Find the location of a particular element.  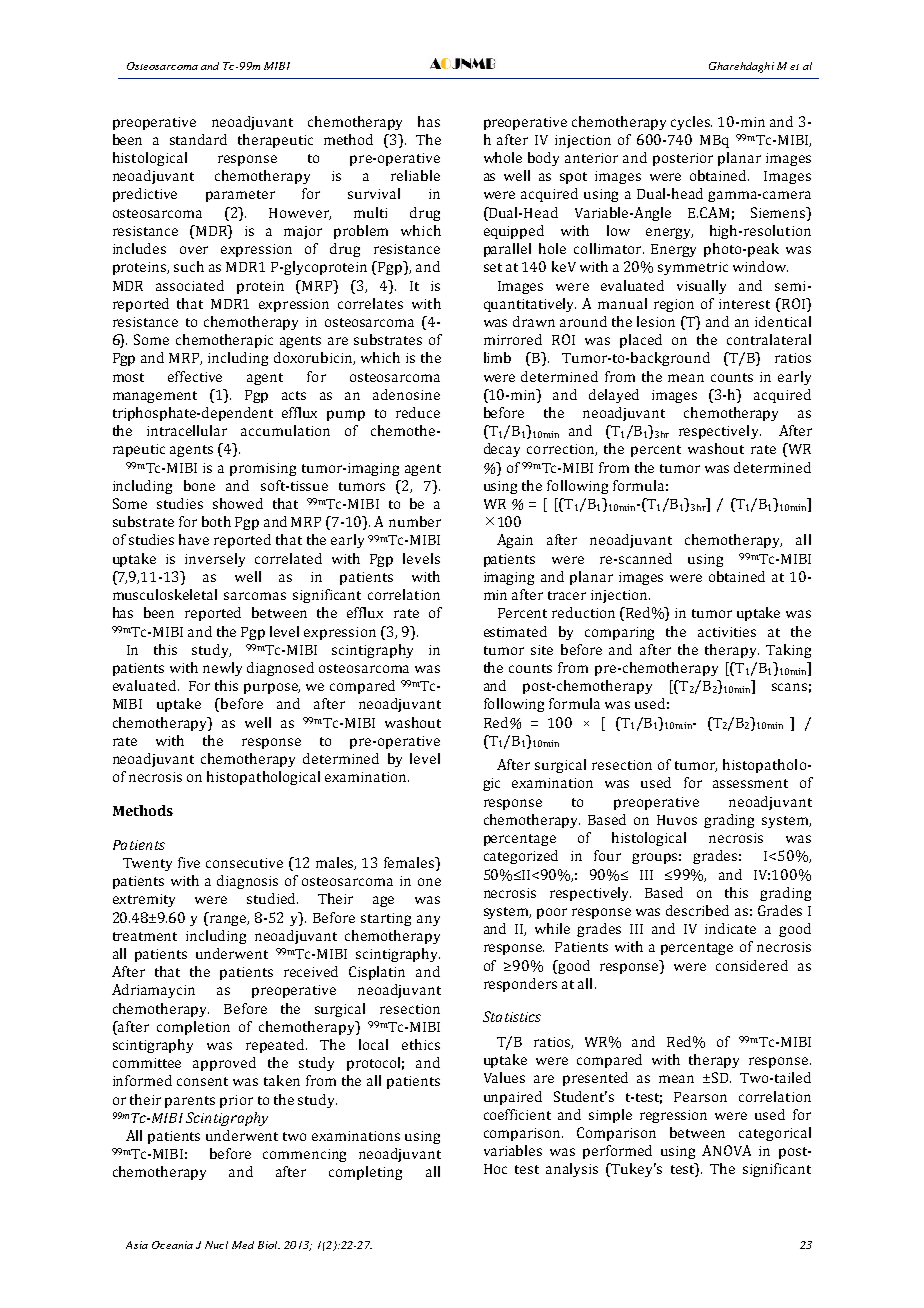

activities is located at coordinates (727, 632).
